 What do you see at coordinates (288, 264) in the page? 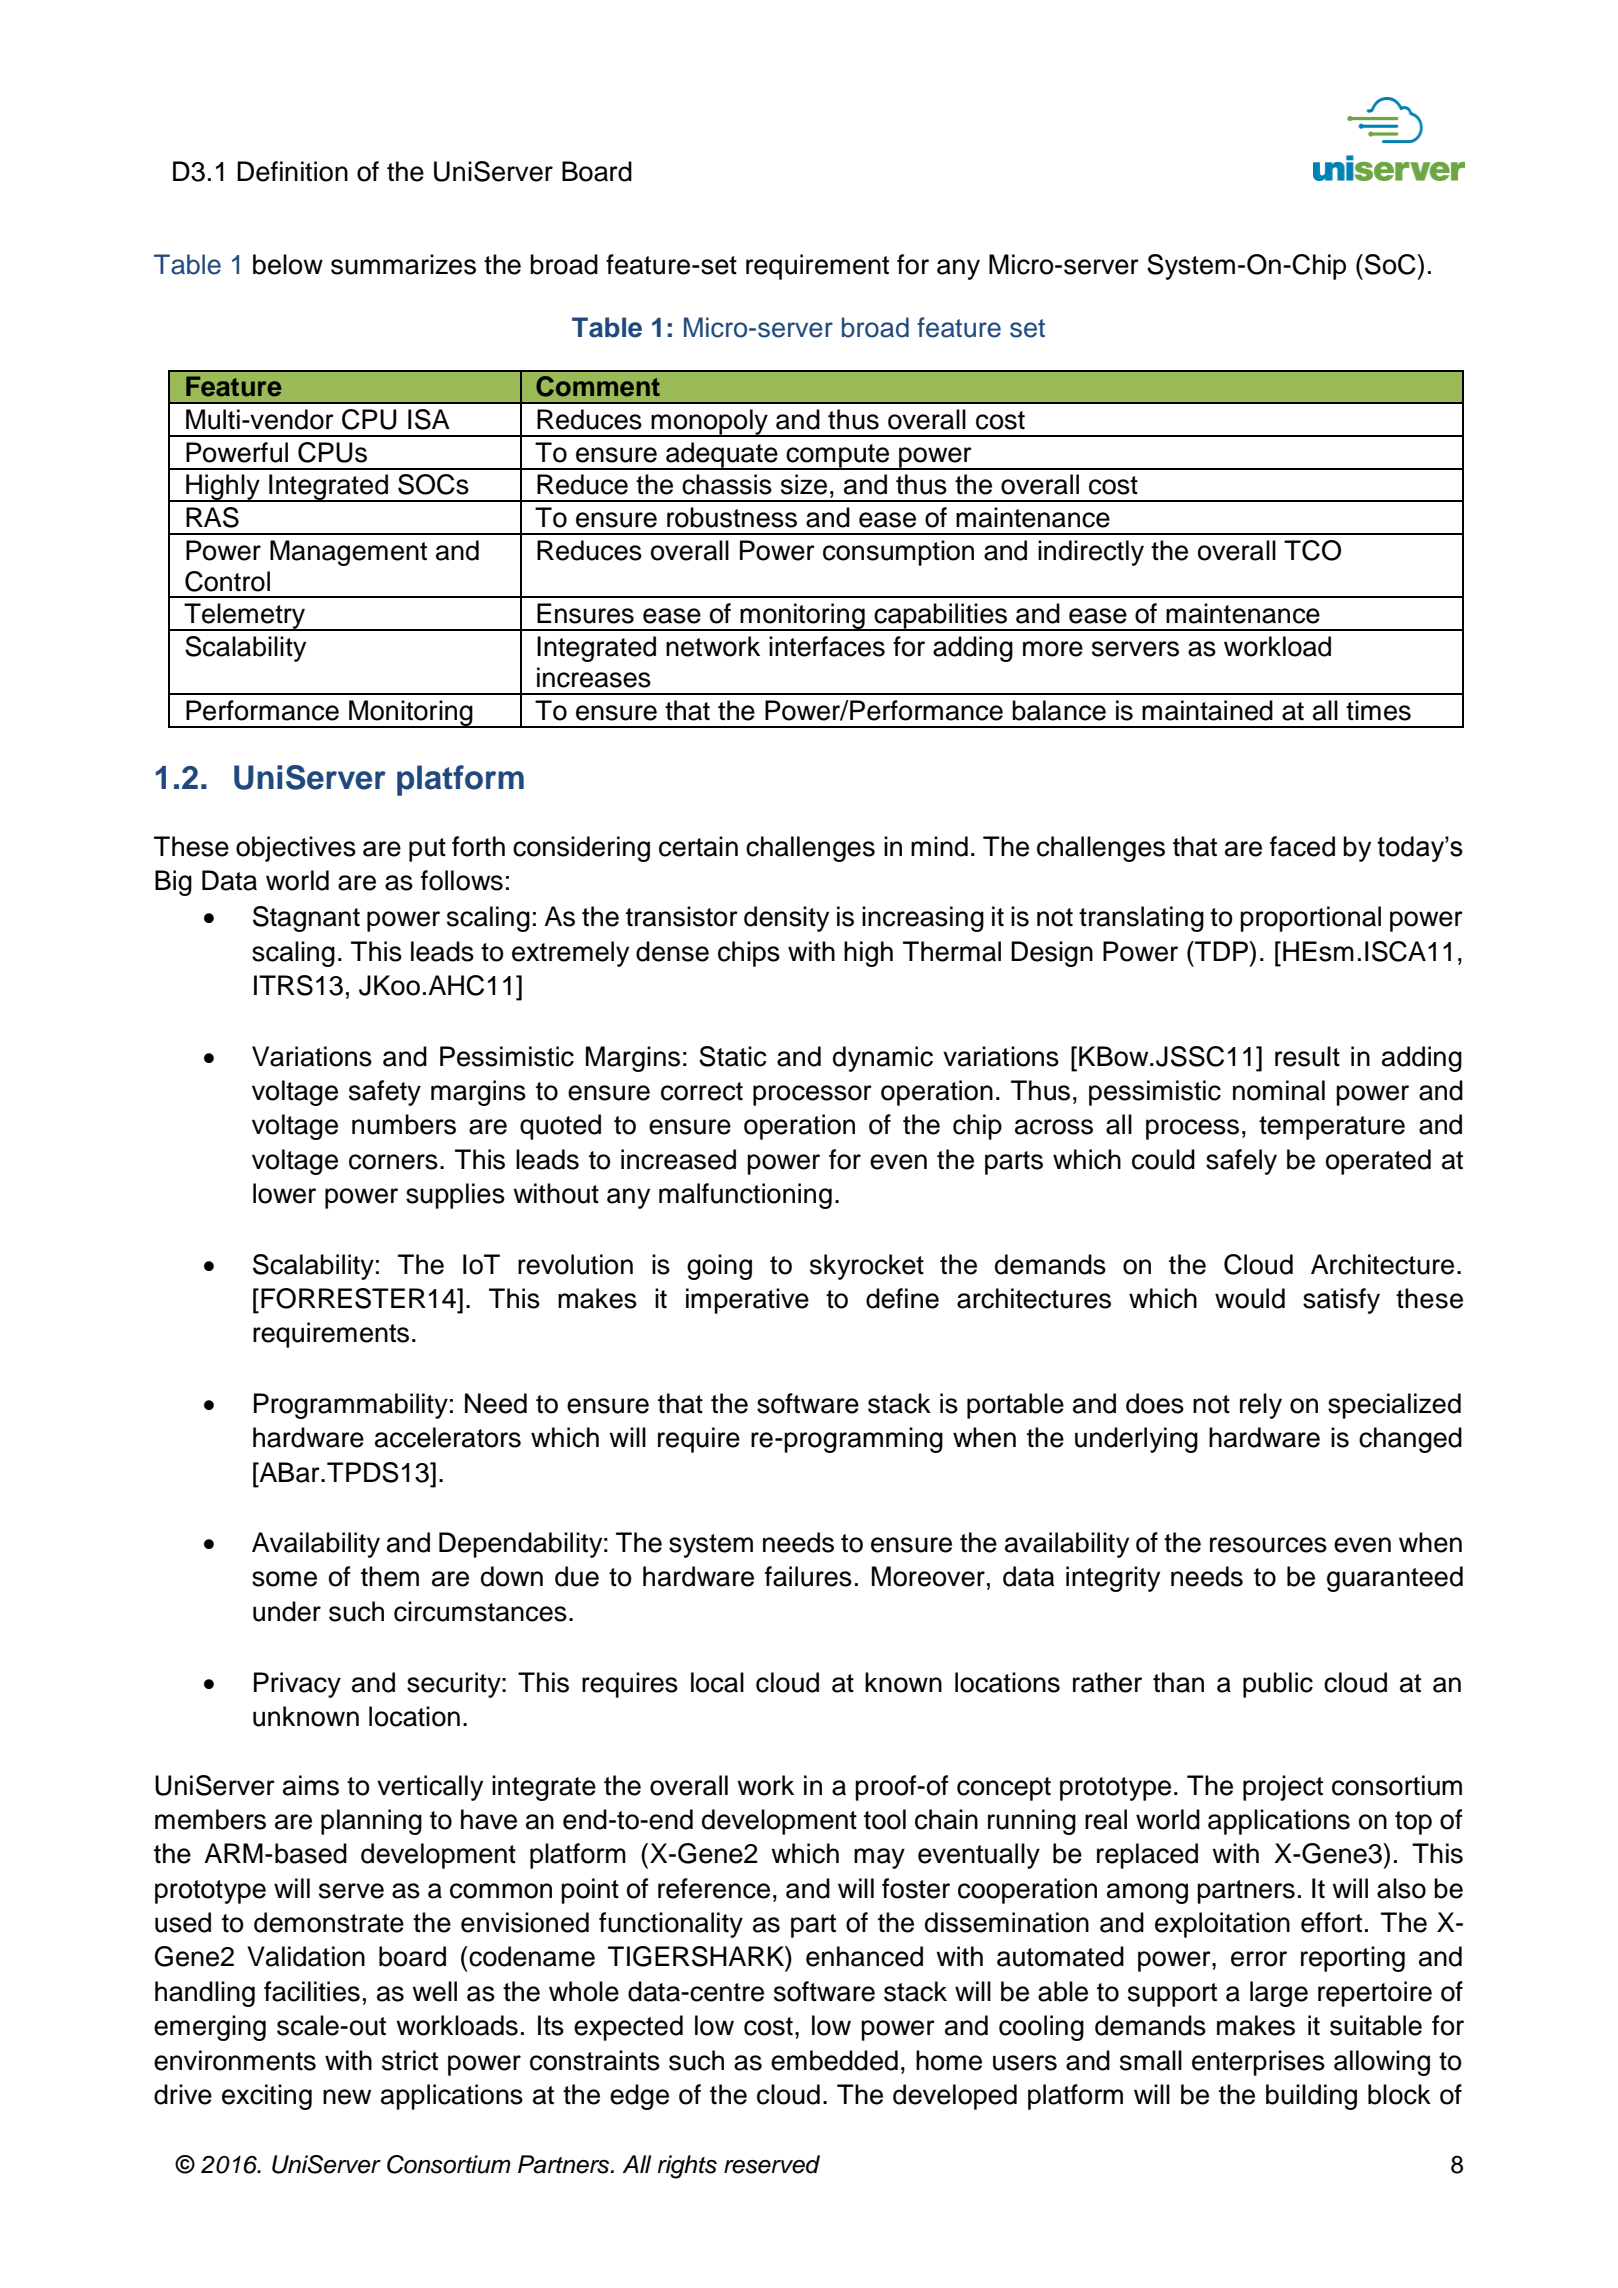
I see `below` at bounding box center [288, 264].
